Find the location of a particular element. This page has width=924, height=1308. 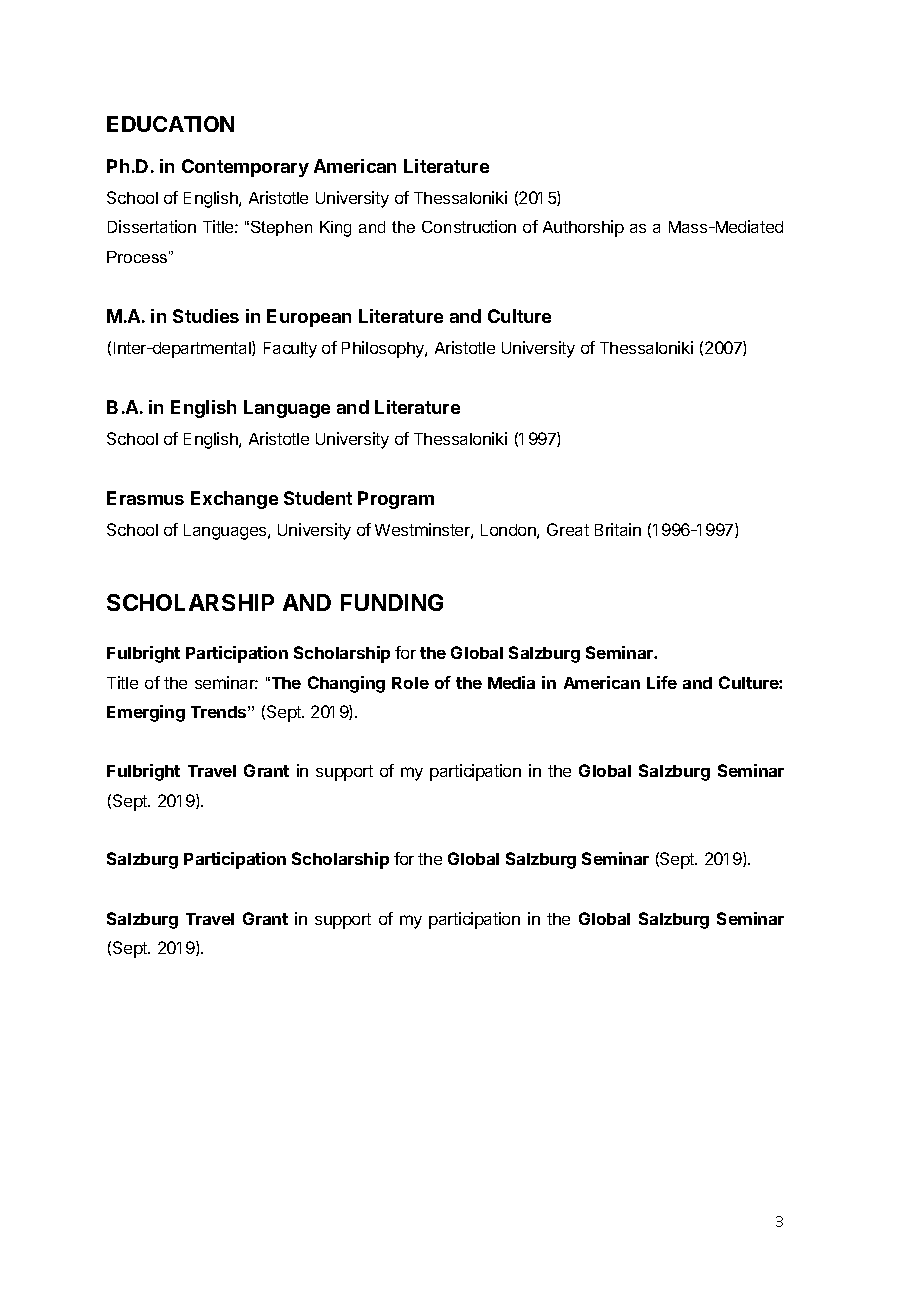

Britain is located at coordinates (618, 529).
